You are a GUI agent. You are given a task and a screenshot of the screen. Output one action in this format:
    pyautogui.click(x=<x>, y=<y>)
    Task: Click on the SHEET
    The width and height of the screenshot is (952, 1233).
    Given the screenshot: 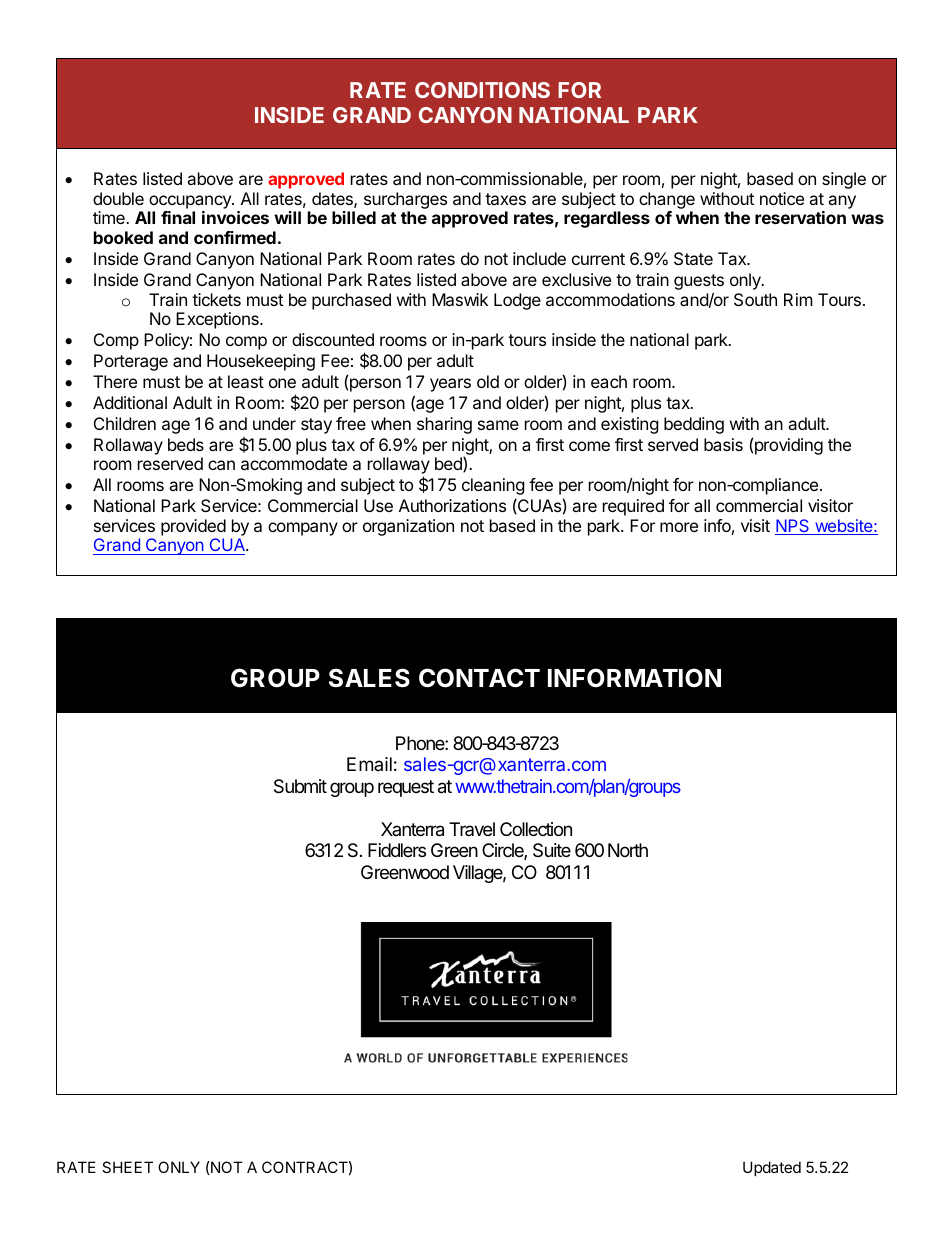 What is the action you would take?
    pyautogui.click(x=127, y=1167)
